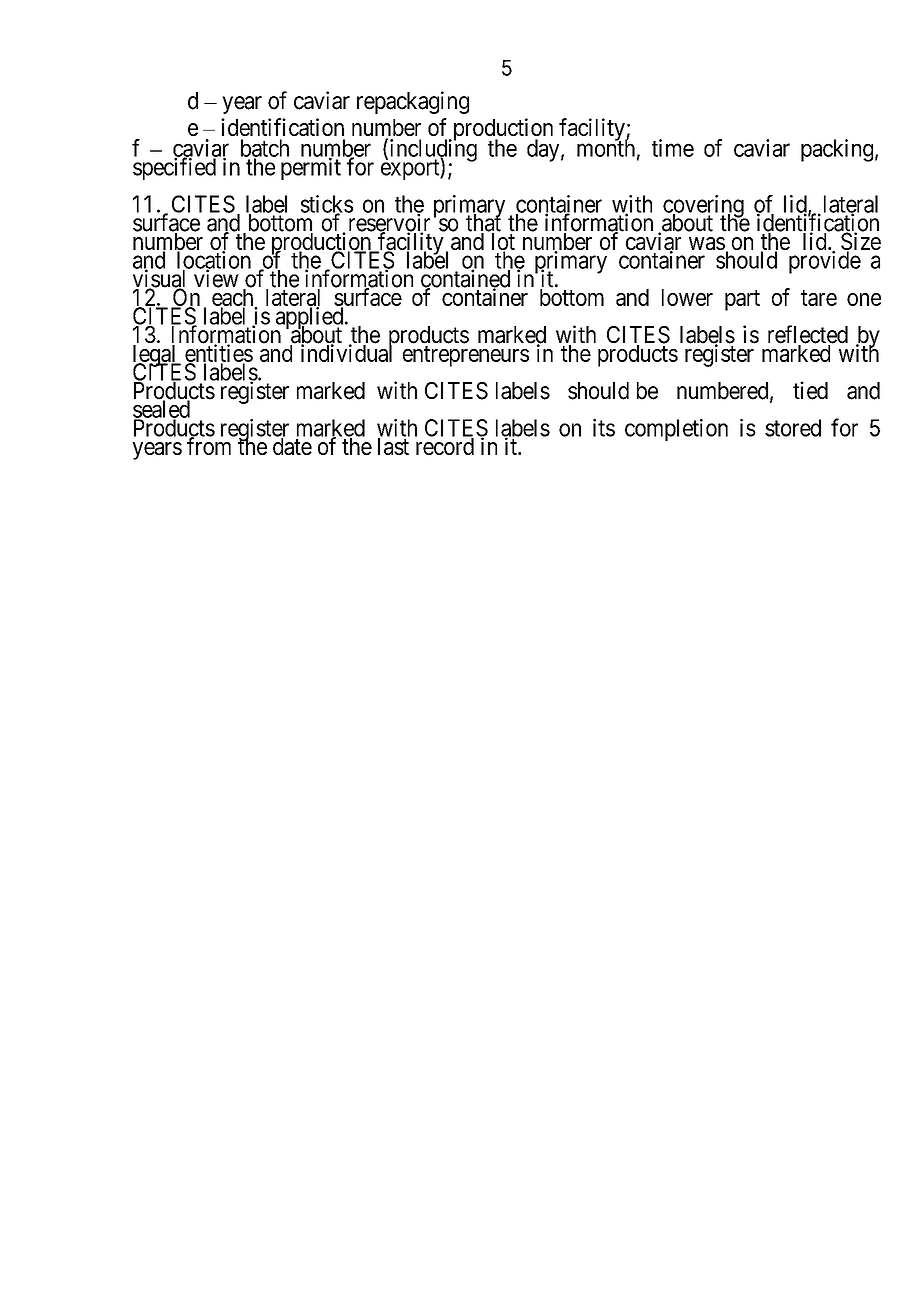 The image size is (924, 1308). I want to click on time, so click(673, 148).
